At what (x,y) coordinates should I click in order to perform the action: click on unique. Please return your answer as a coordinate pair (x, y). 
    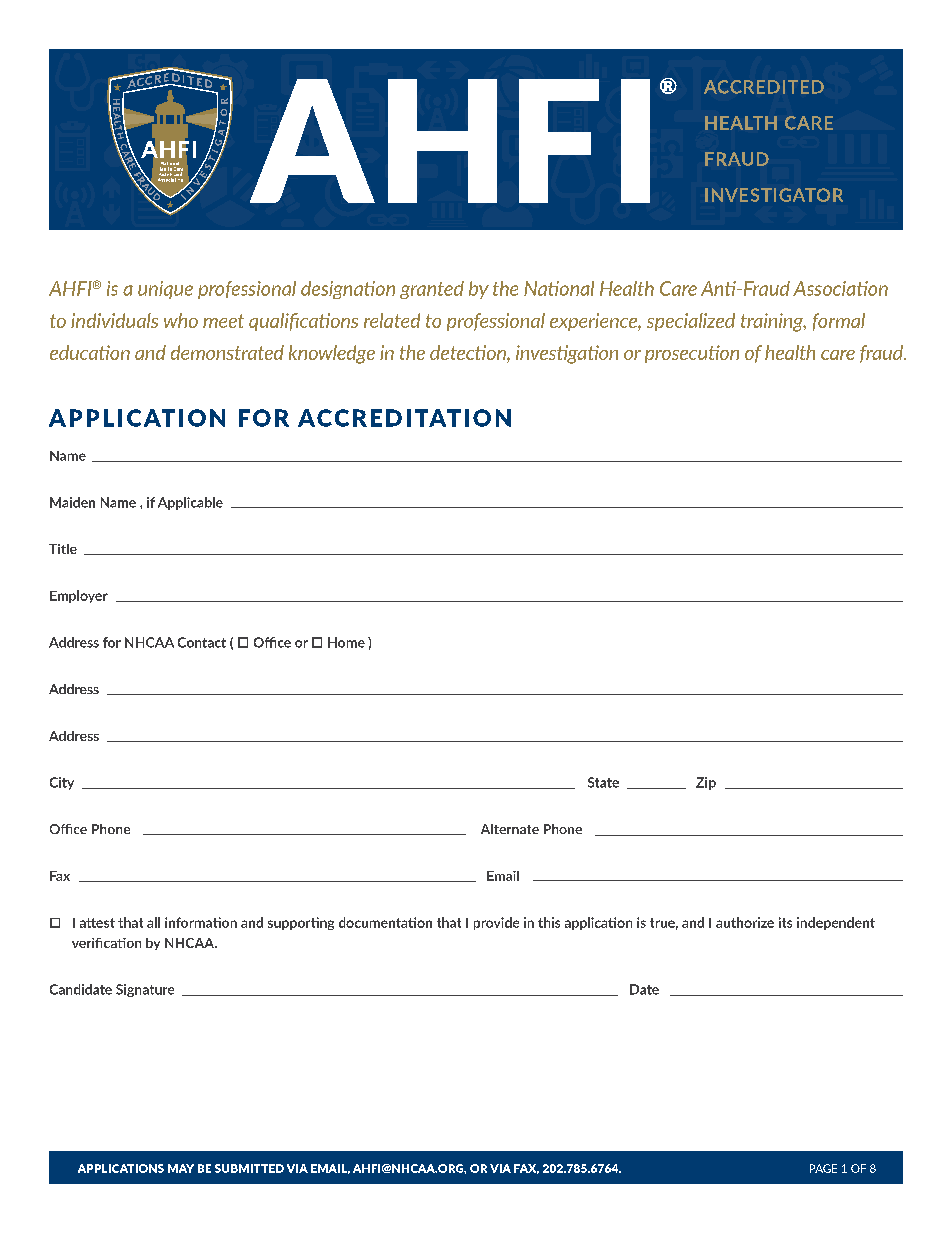
    Looking at the image, I should click on (165, 290).
